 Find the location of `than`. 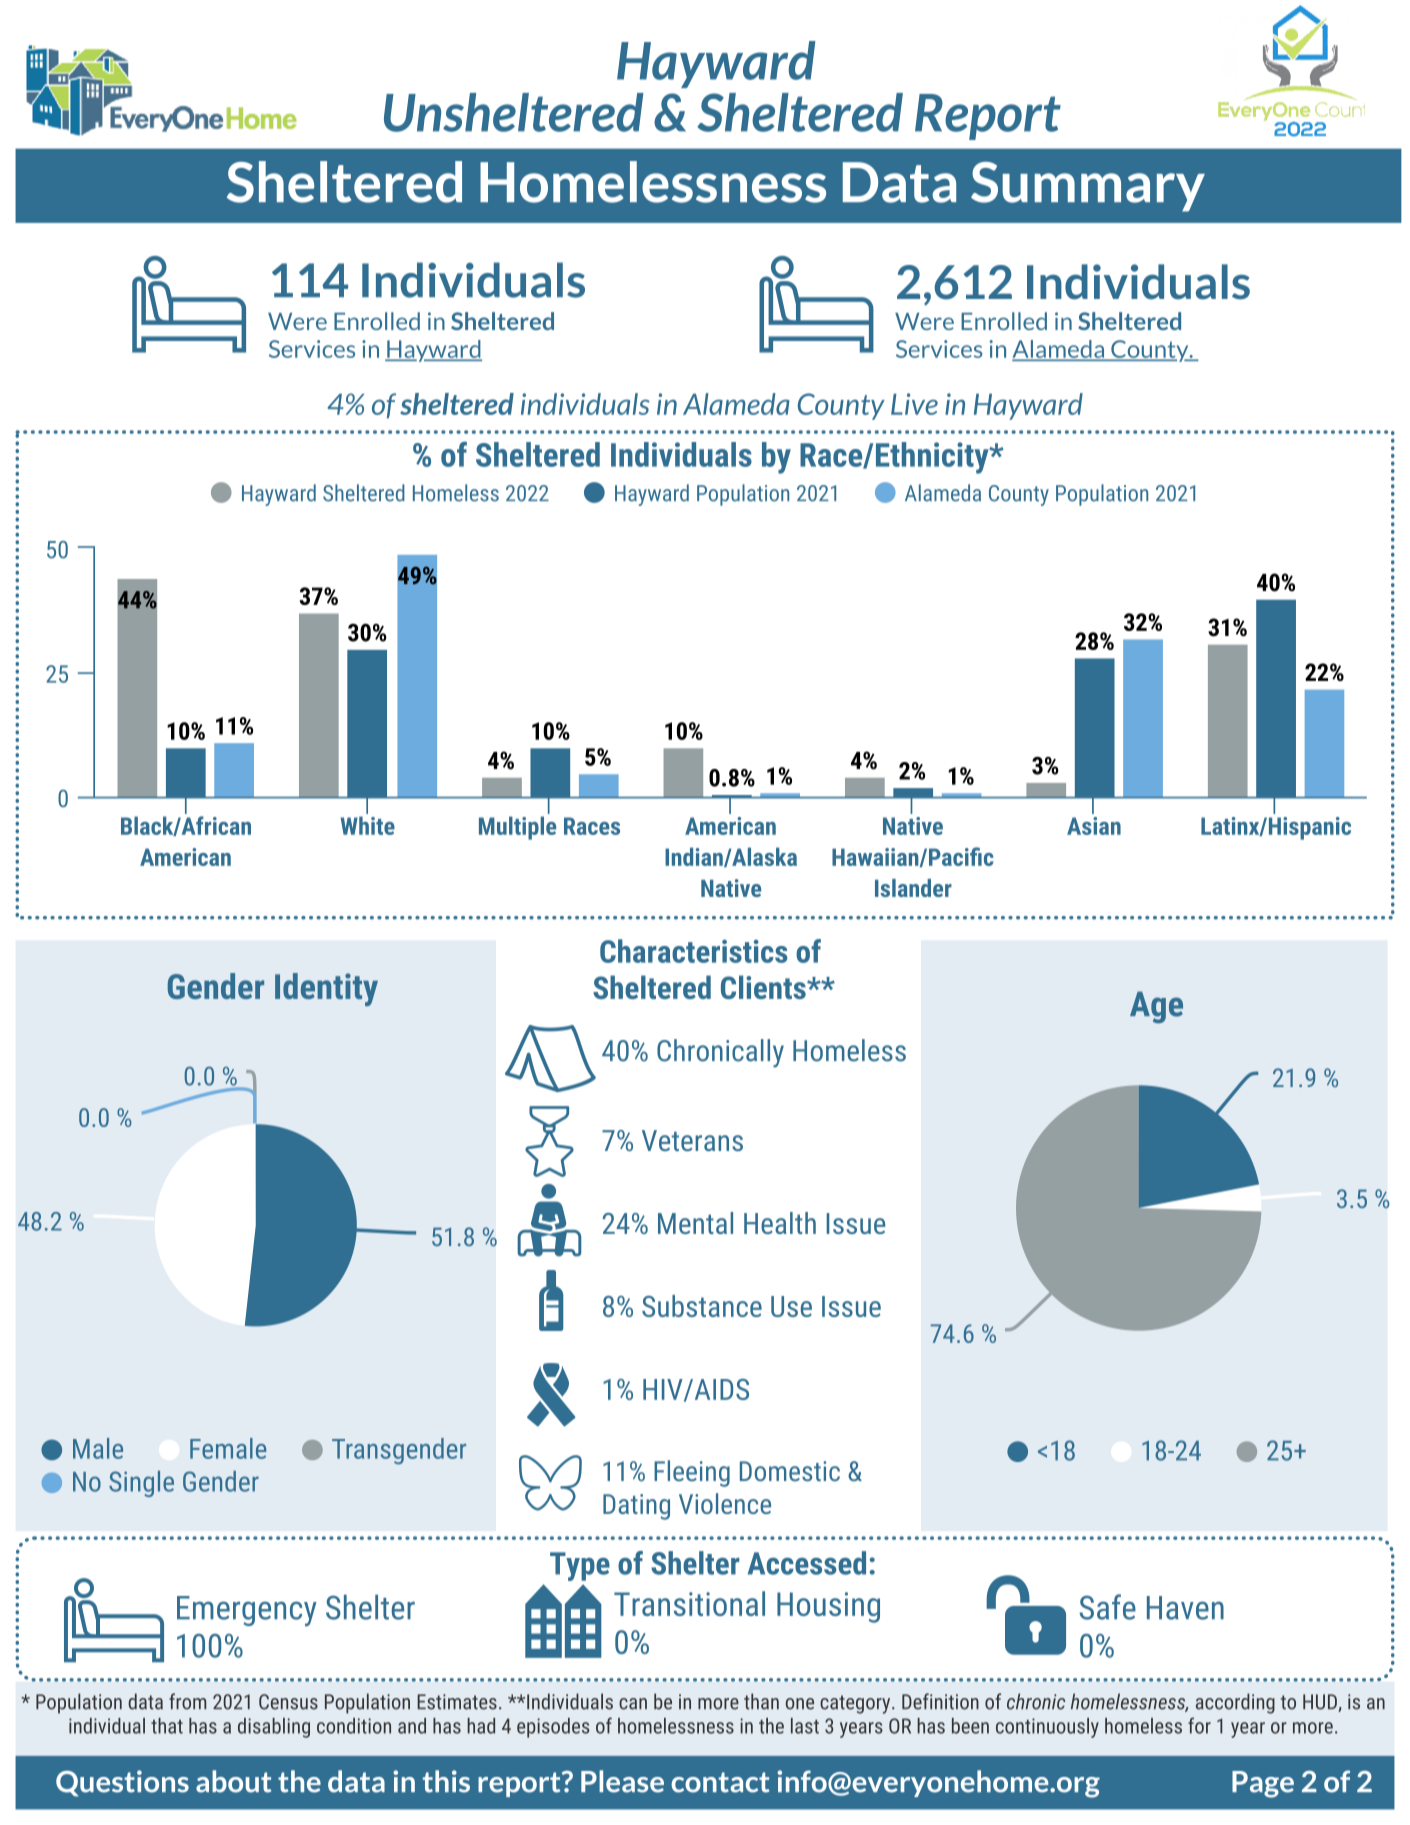

than is located at coordinates (761, 1701).
